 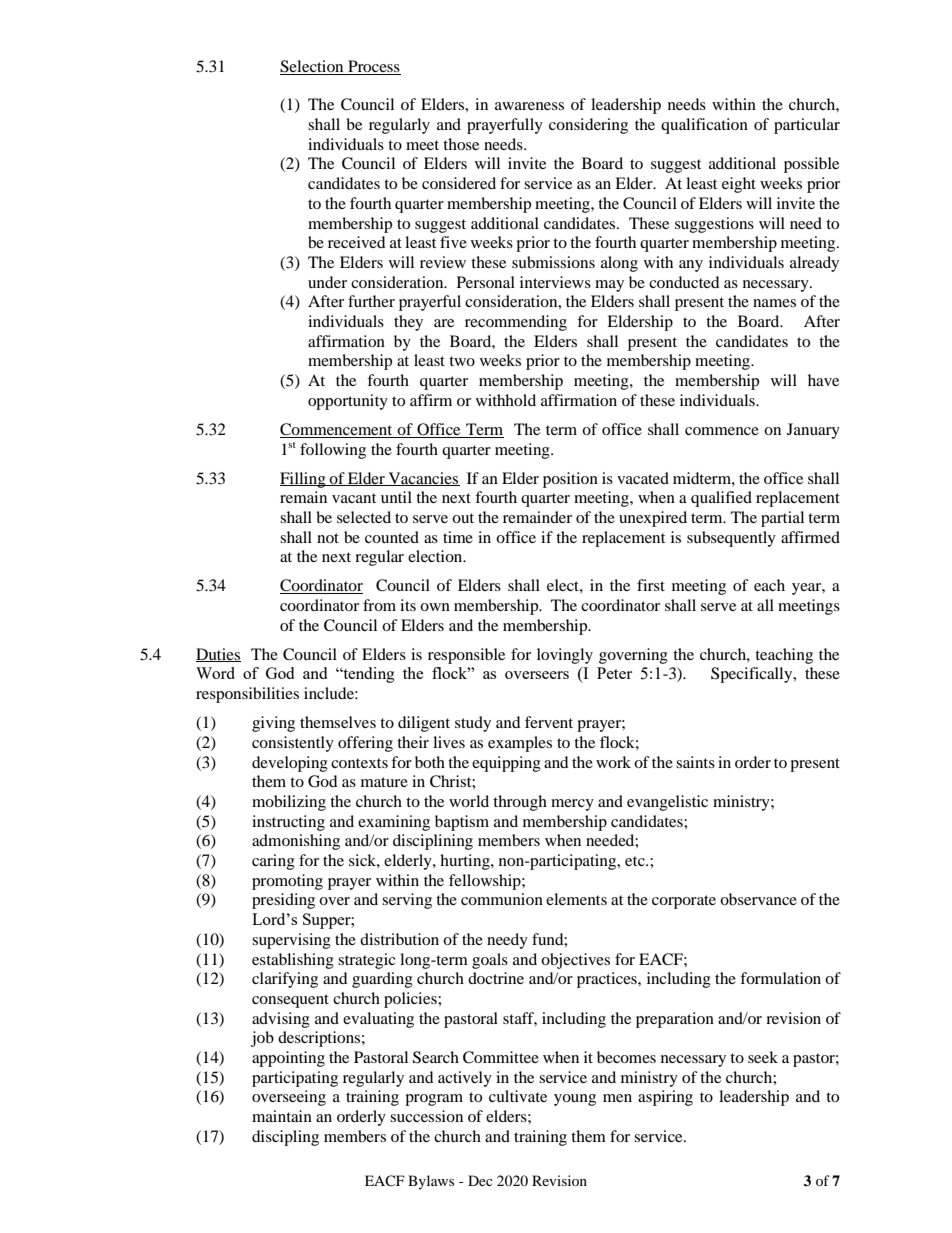 What do you see at coordinates (753, 675) in the image?
I see `Specifically` at bounding box center [753, 675].
